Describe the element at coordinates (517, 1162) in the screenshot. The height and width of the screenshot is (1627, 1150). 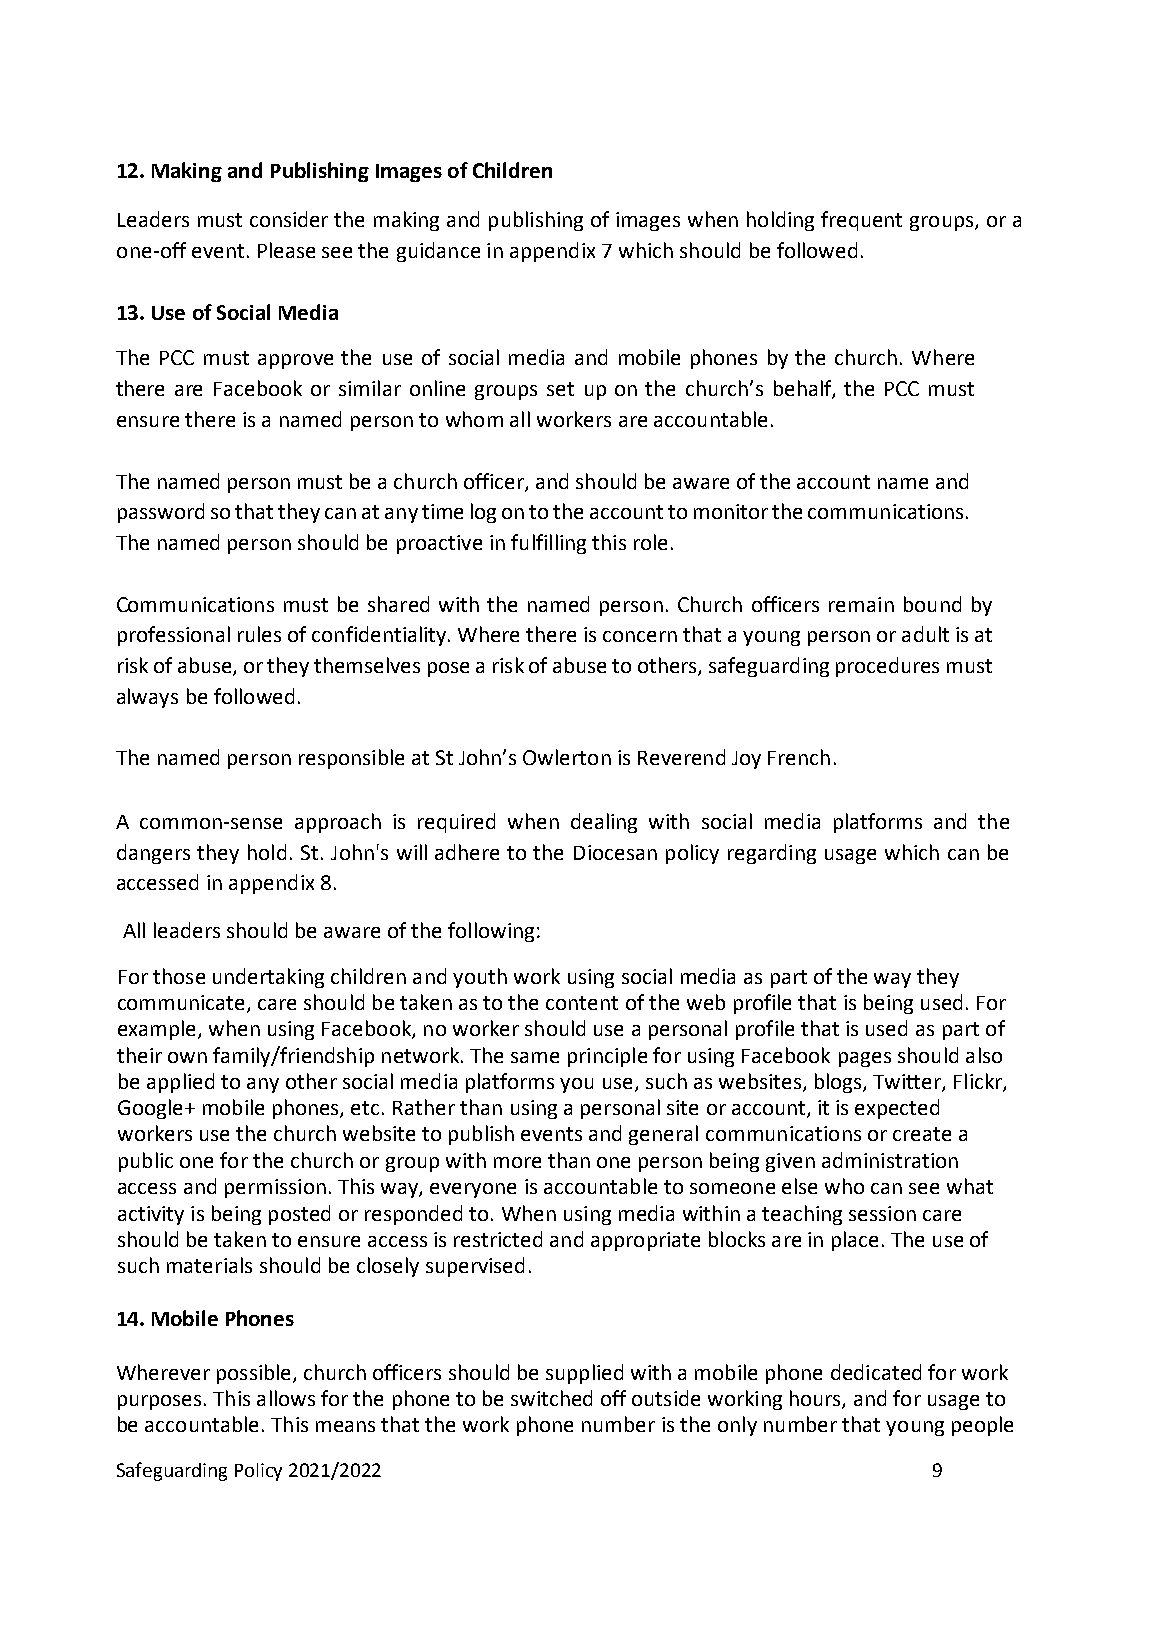
I see `more` at that location.
